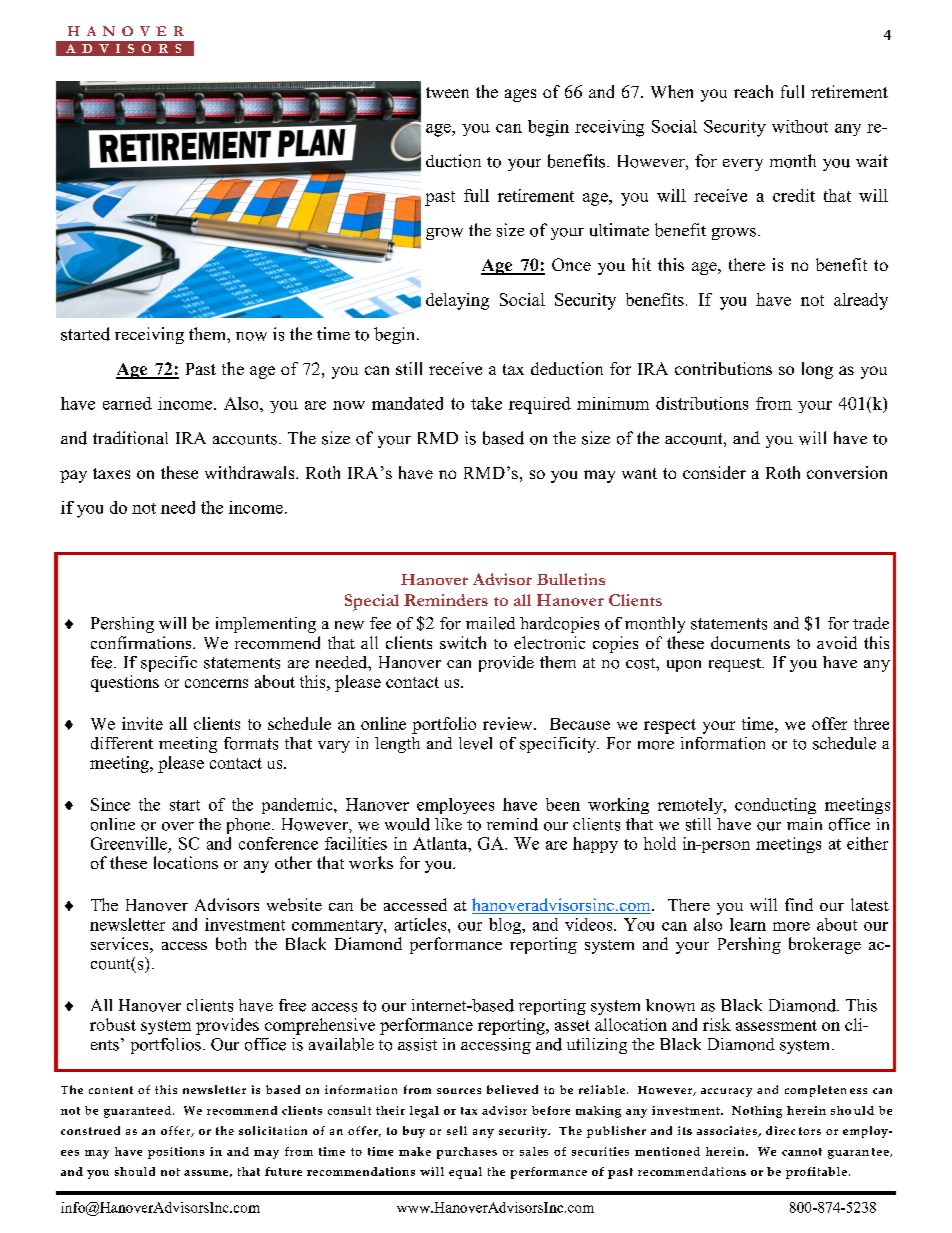 The image size is (952, 1233). What do you see at coordinates (486, 403) in the document?
I see `take` at bounding box center [486, 403].
